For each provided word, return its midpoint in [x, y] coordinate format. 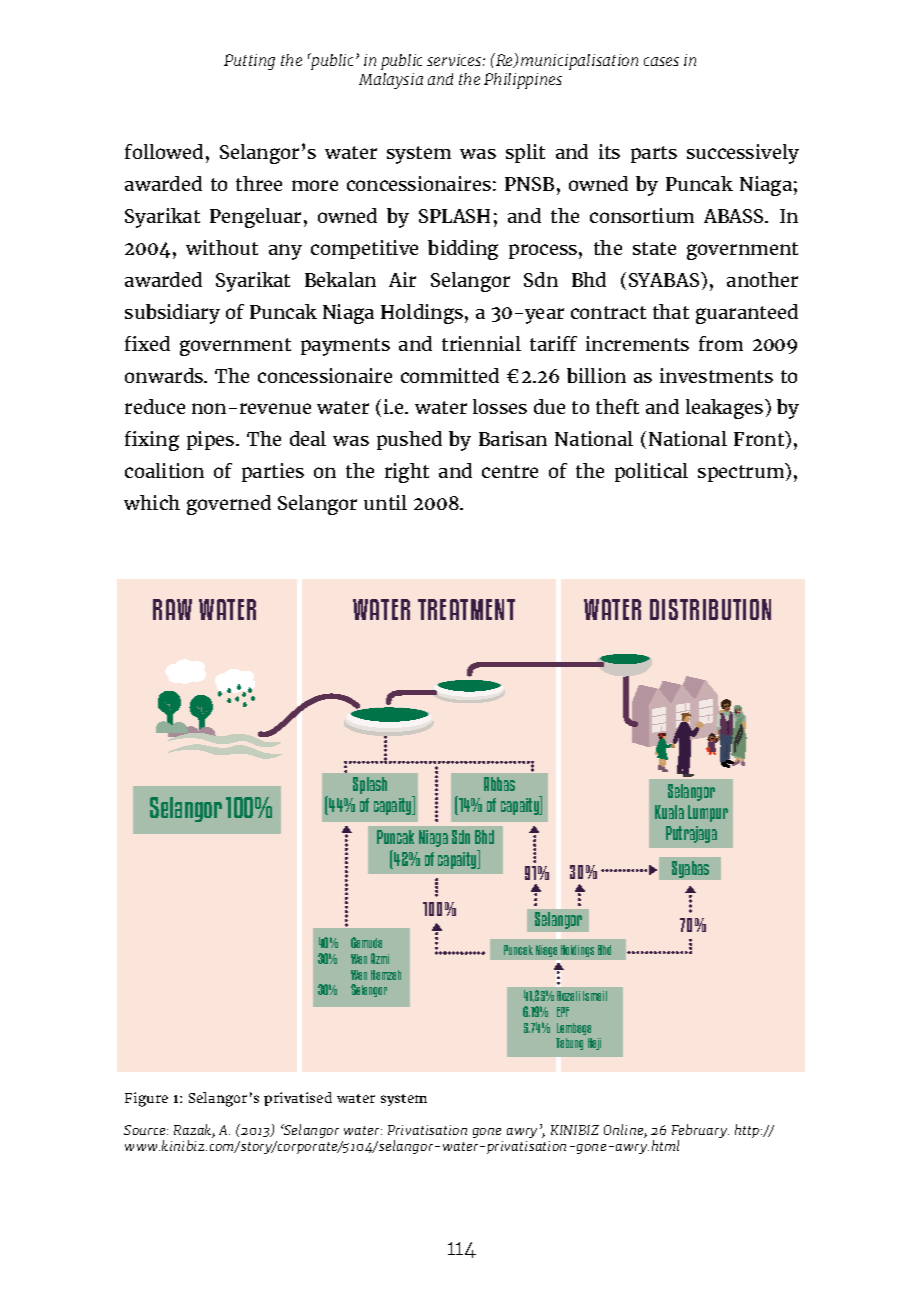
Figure [146, 1099]
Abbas [499, 784]
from [721, 343]
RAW [172, 609]
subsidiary [172, 314]
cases [661, 61]
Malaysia [391, 81]
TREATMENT [466, 609]
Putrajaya [691, 834]
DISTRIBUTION [710, 609]
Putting [249, 62]
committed [450, 375]
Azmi [380, 958]
